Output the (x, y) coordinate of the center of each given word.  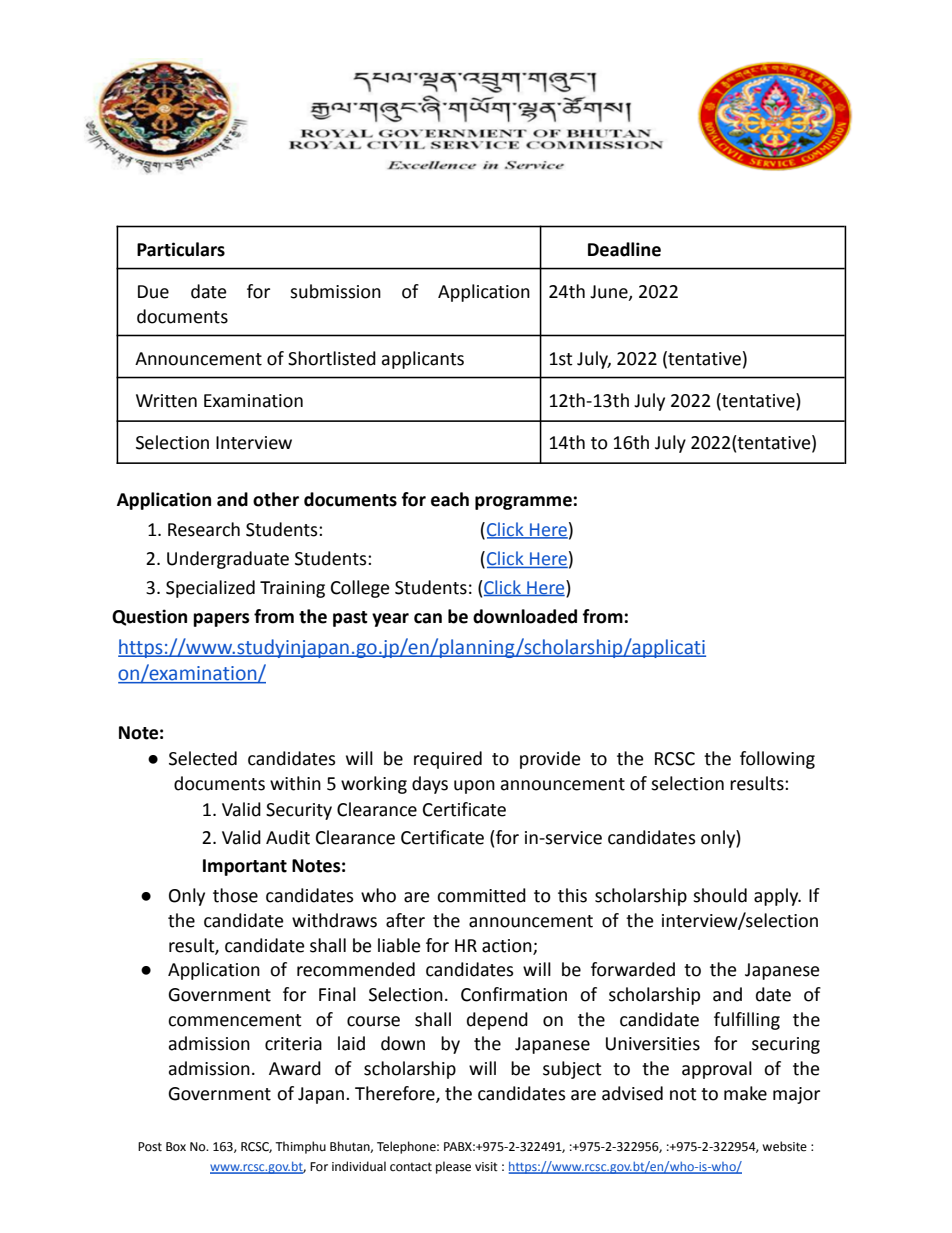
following (777, 760)
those (235, 895)
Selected (203, 758)
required (448, 760)
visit (486, 1167)
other (276, 499)
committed (481, 895)
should (720, 895)
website (784, 1146)
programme (523, 503)
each (450, 499)
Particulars (181, 249)
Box (176, 1147)
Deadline (624, 249)
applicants (422, 360)
